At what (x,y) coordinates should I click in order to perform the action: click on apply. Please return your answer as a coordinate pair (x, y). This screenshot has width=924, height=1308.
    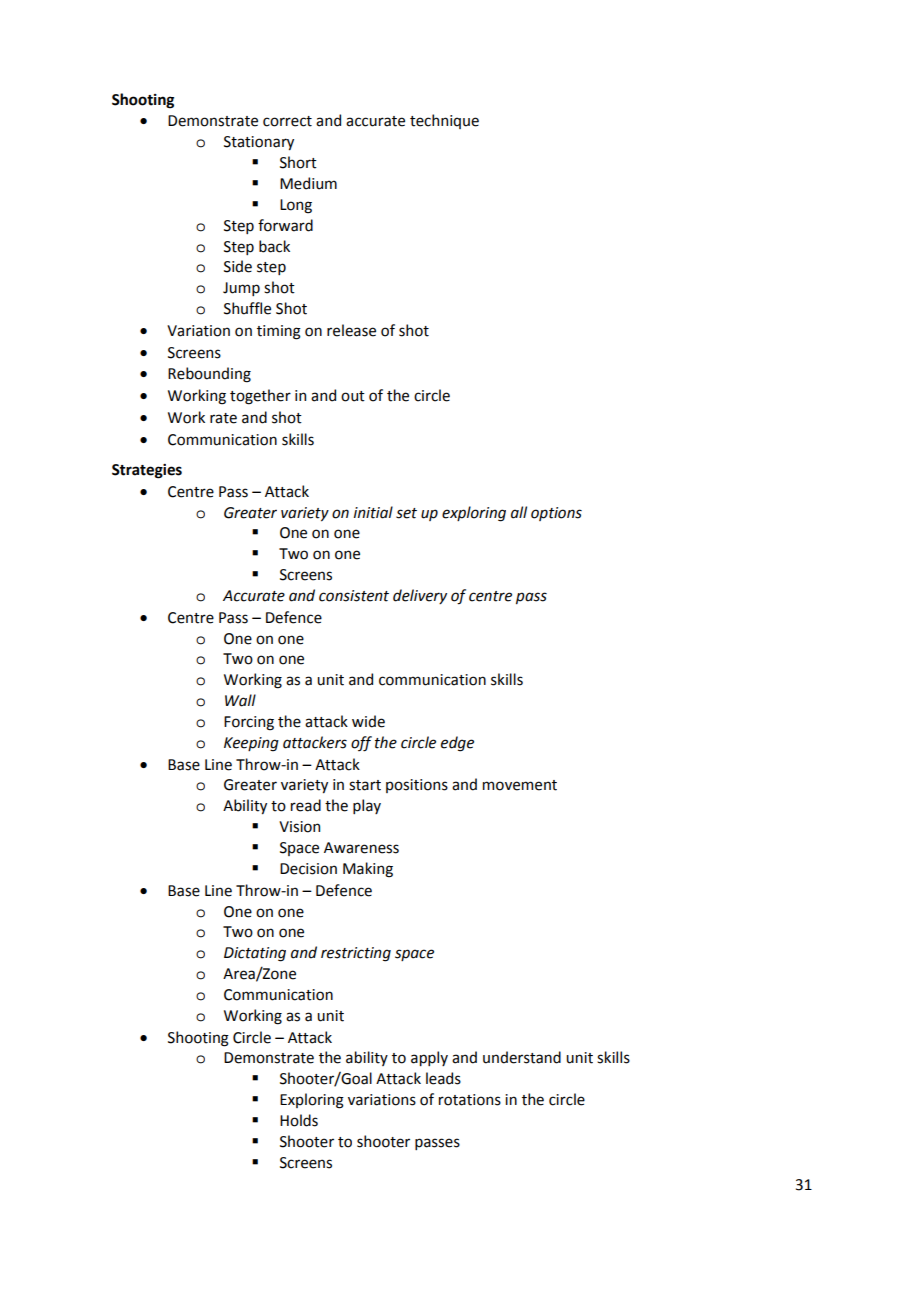
    Looking at the image, I should click on (429, 1058).
